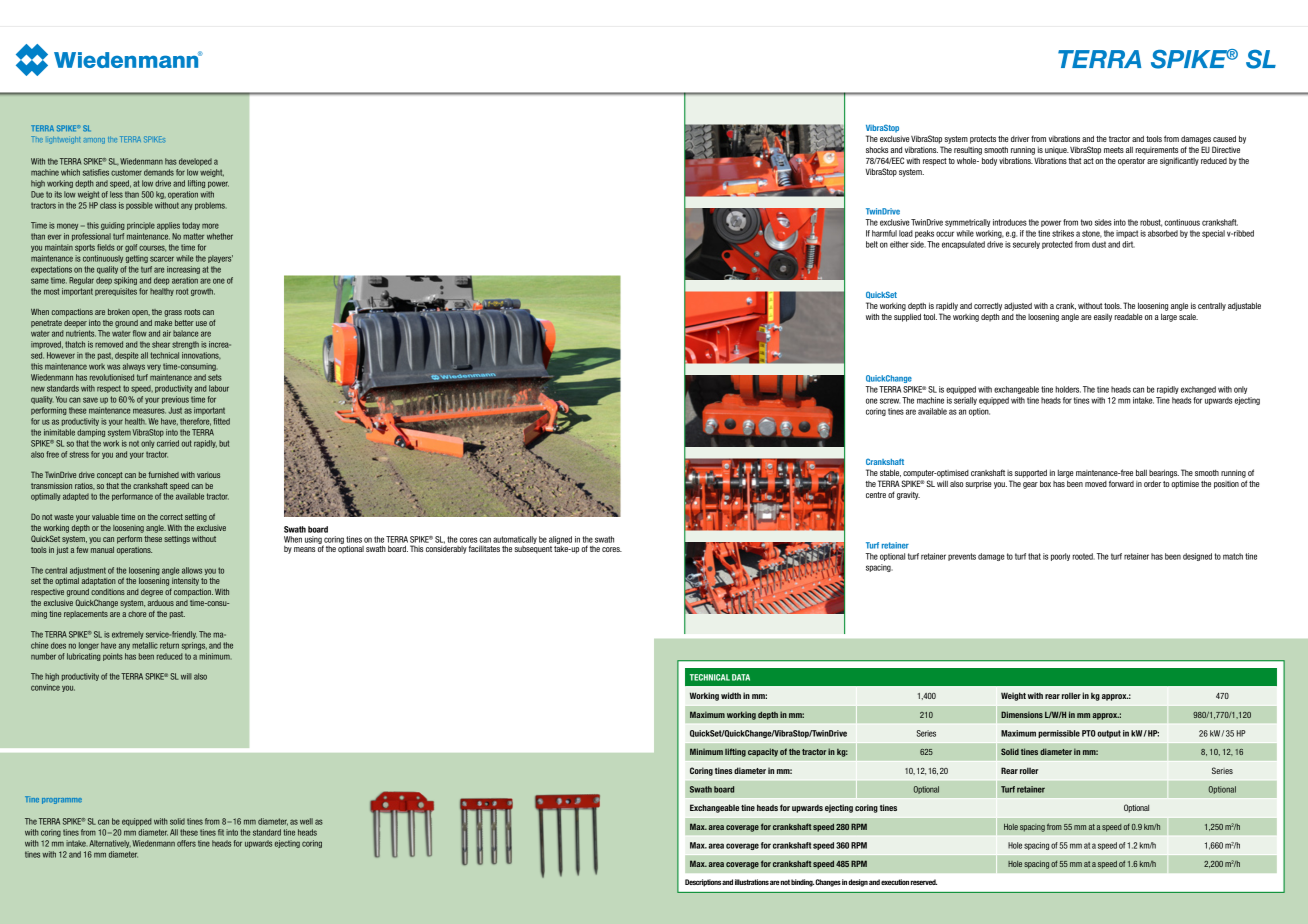 This screenshot has width=1308, height=924. Describe the element at coordinates (195, 162) in the screenshot. I see `developed` at that location.
